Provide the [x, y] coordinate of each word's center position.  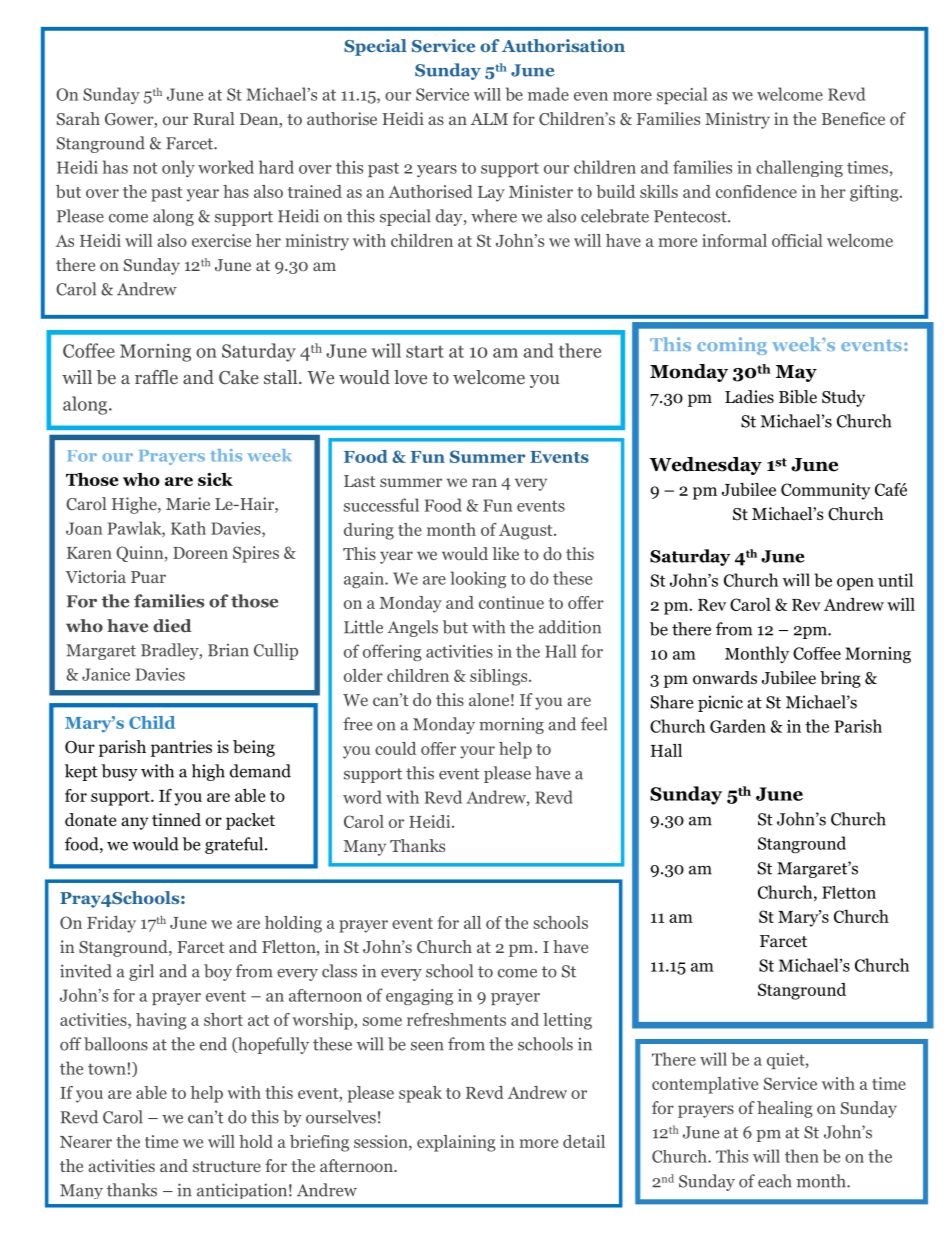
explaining [456, 1143]
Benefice [853, 118]
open [855, 584]
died [172, 625]
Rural [214, 118]
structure [227, 1166]
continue [511, 602]
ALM [489, 119]
